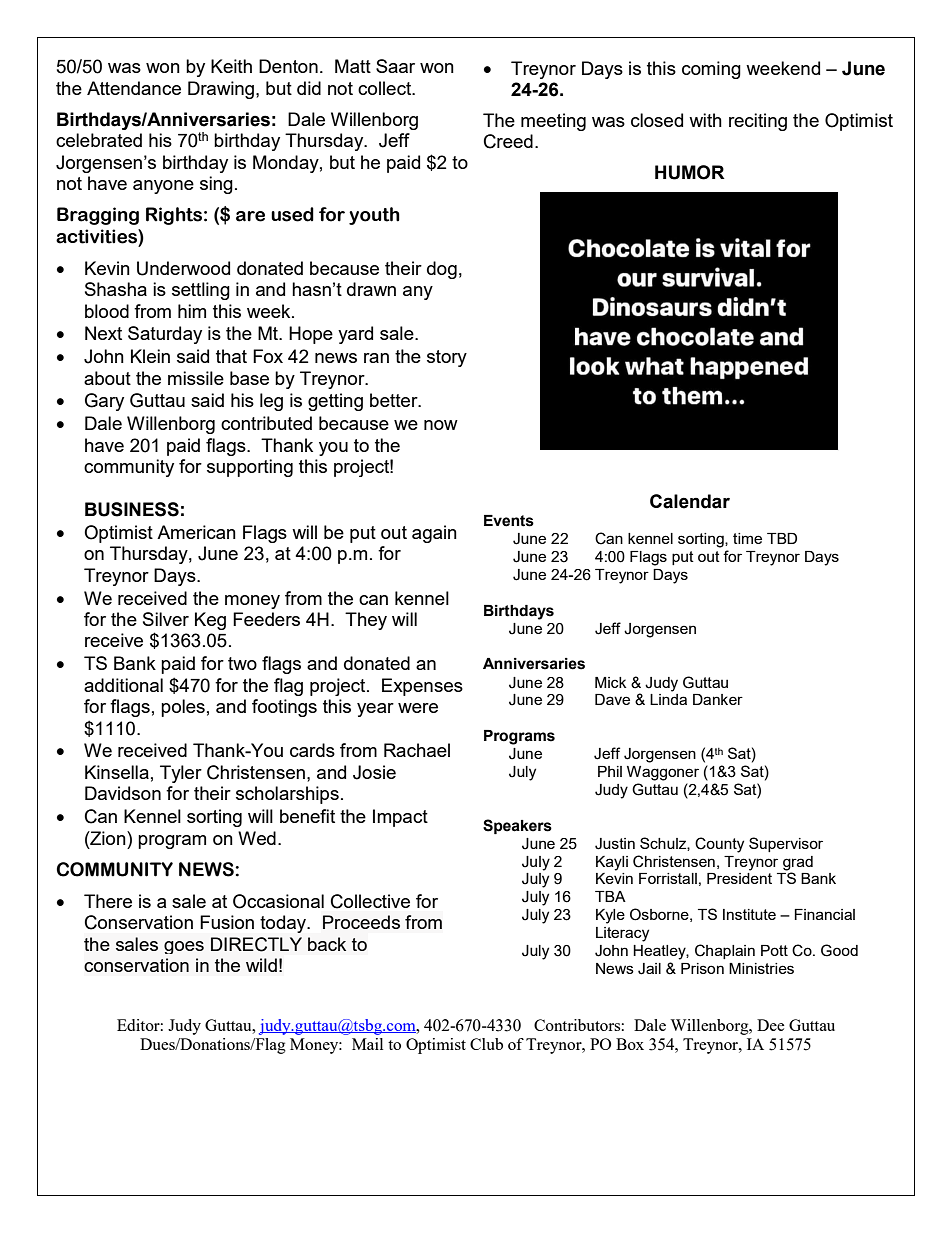  I want to click on Dee, so click(771, 1025).
